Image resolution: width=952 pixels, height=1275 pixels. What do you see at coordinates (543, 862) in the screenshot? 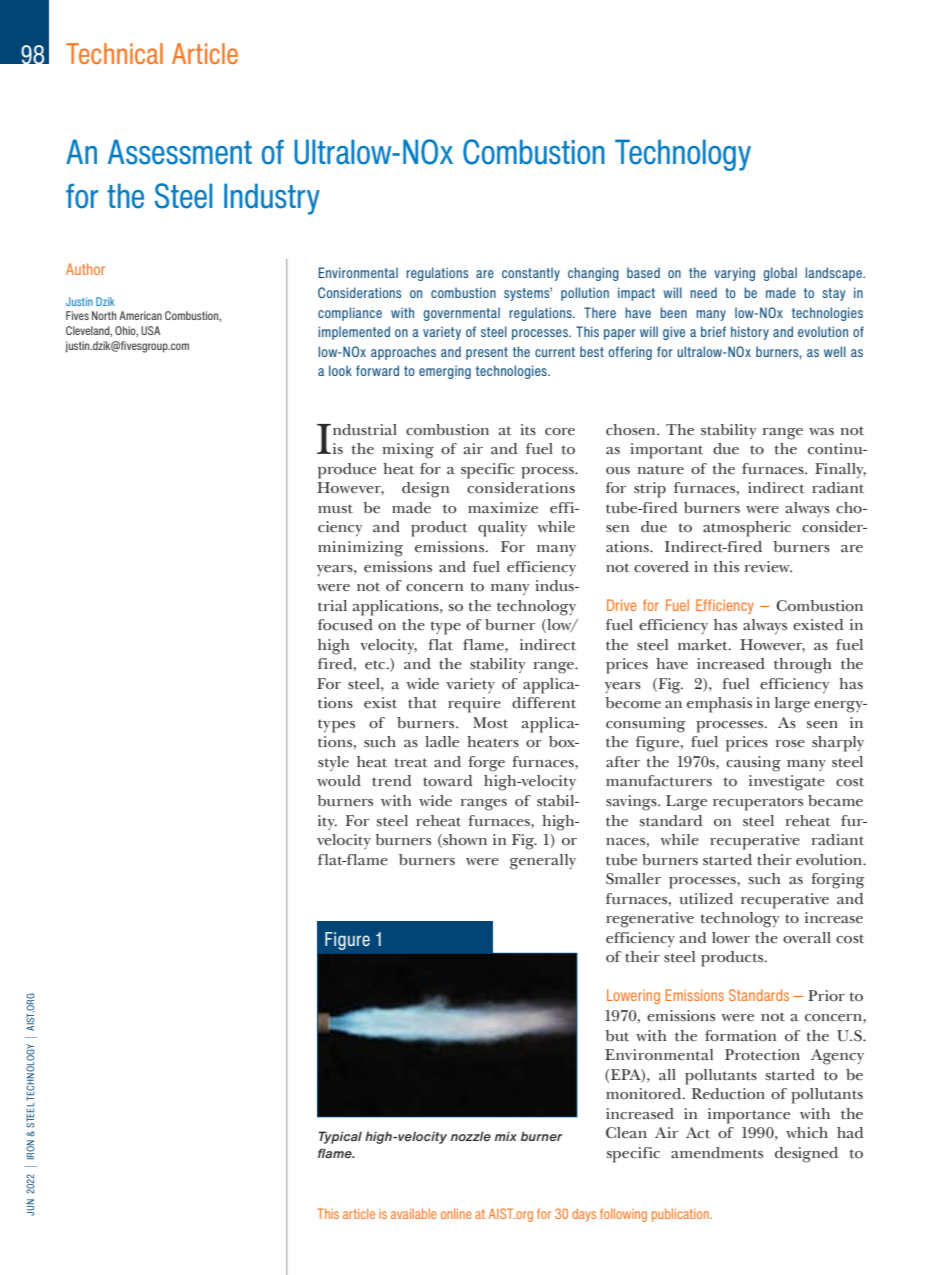
I see `generally` at bounding box center [543, 862].
